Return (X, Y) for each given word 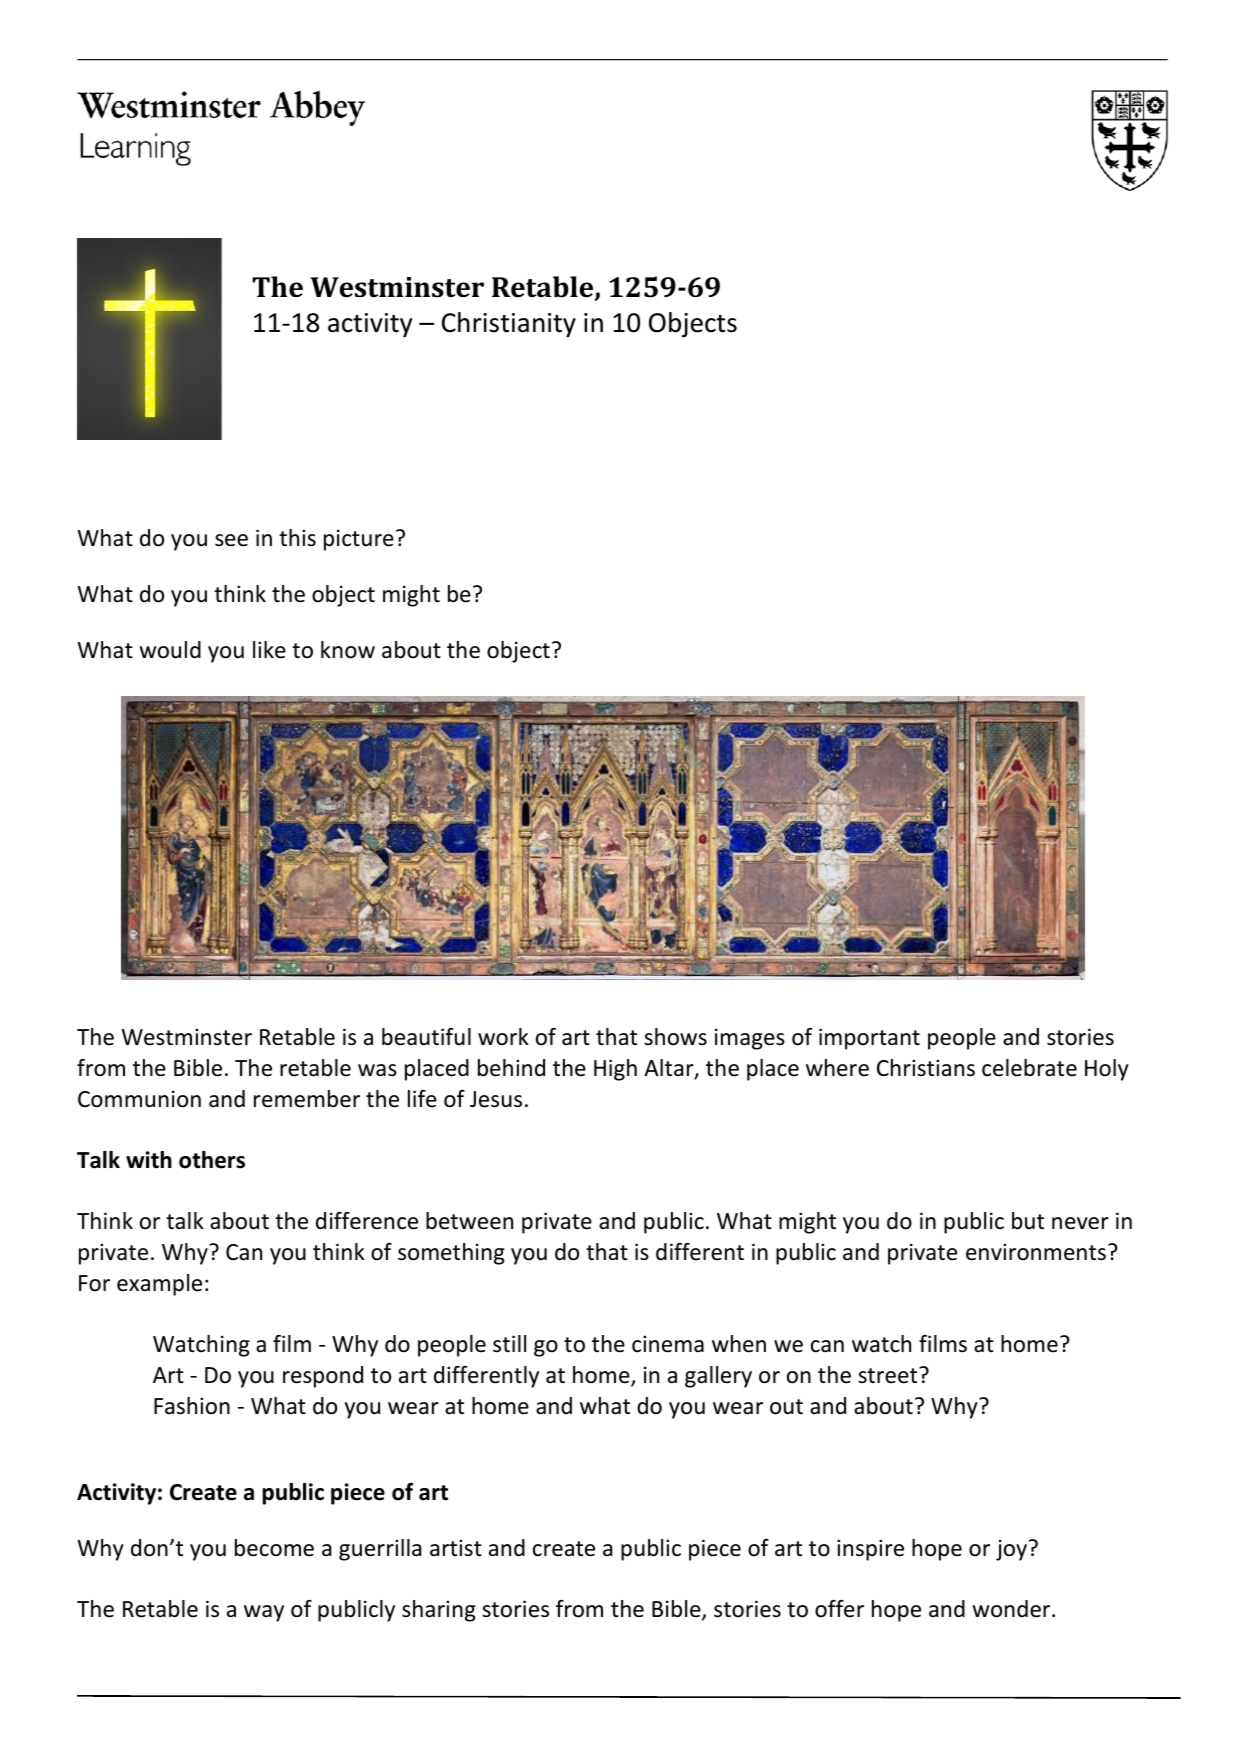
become (274, 1548)
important (869, 1039)
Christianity (509, 325)
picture (359, 540)
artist (456, 1548)
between (469, 1221)
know (348, 650)
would (170, 650)
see (231, 540)
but (1028, 1221)
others (212, 1160)
